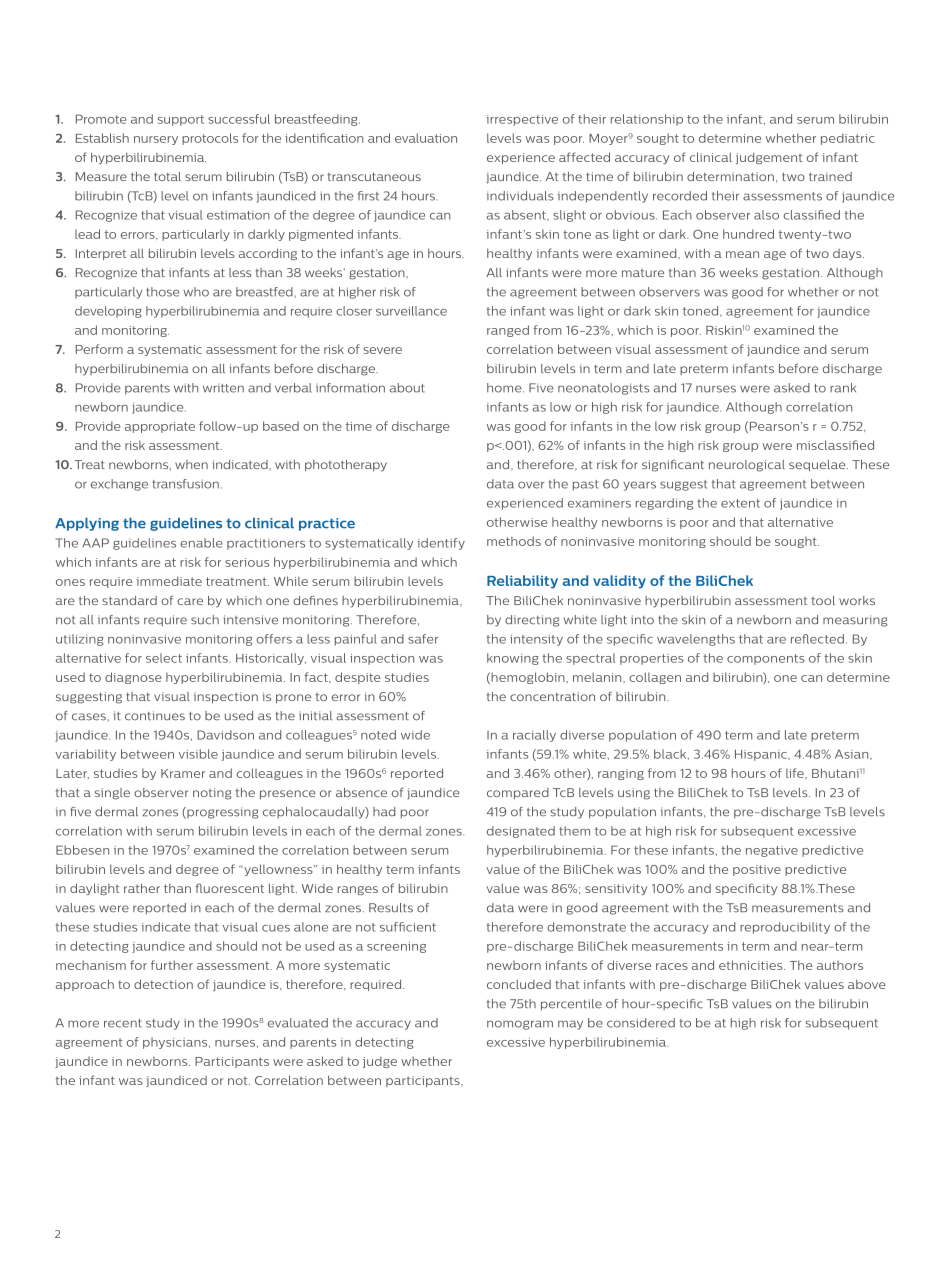 This screenshot has height=1267, width=952. What do you see at coordinates (823, 600) in the screenshot?
I see `tool` at bounding box center [823, 600].
